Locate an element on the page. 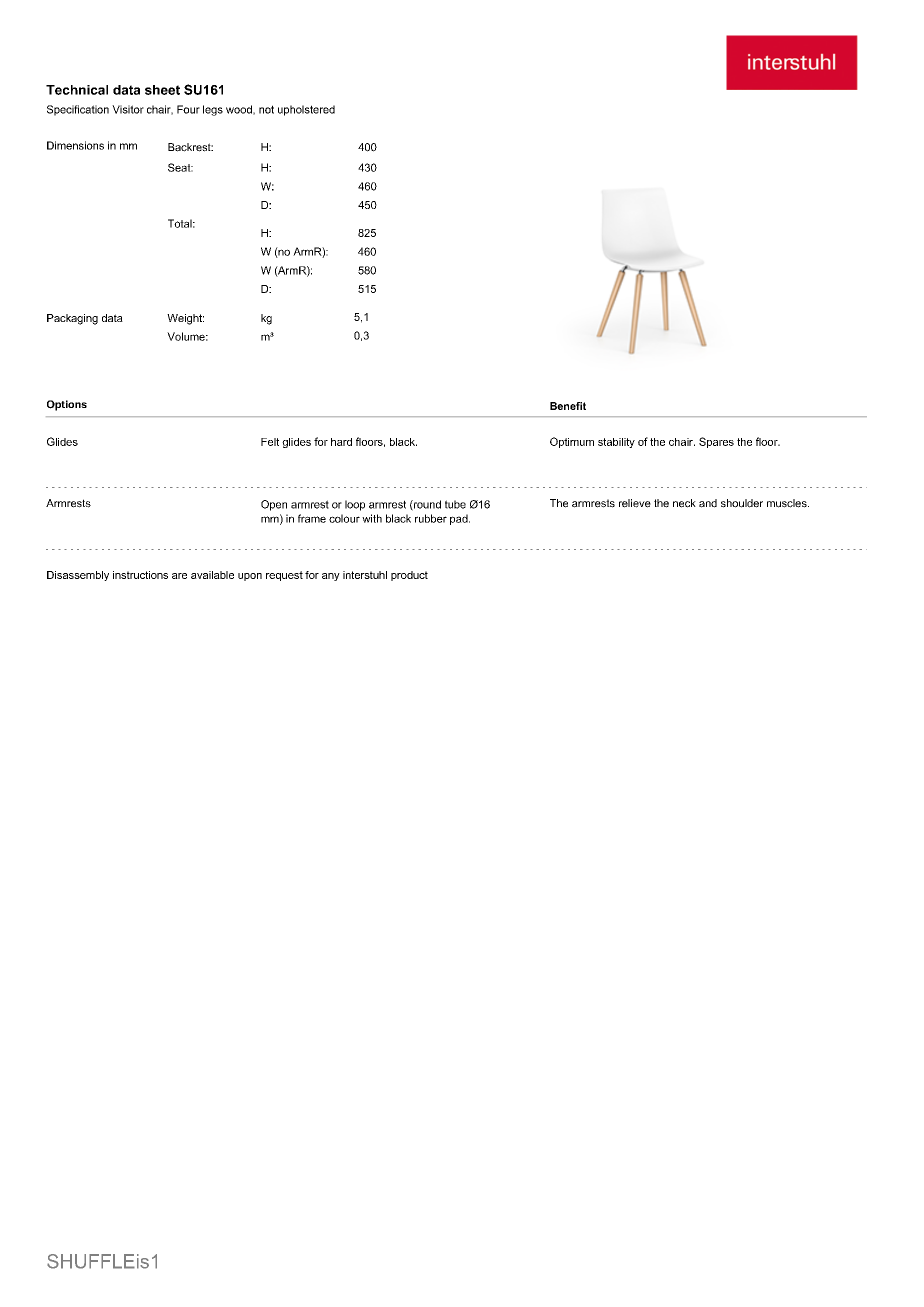  Felt is located at coordinates (270, 442).
